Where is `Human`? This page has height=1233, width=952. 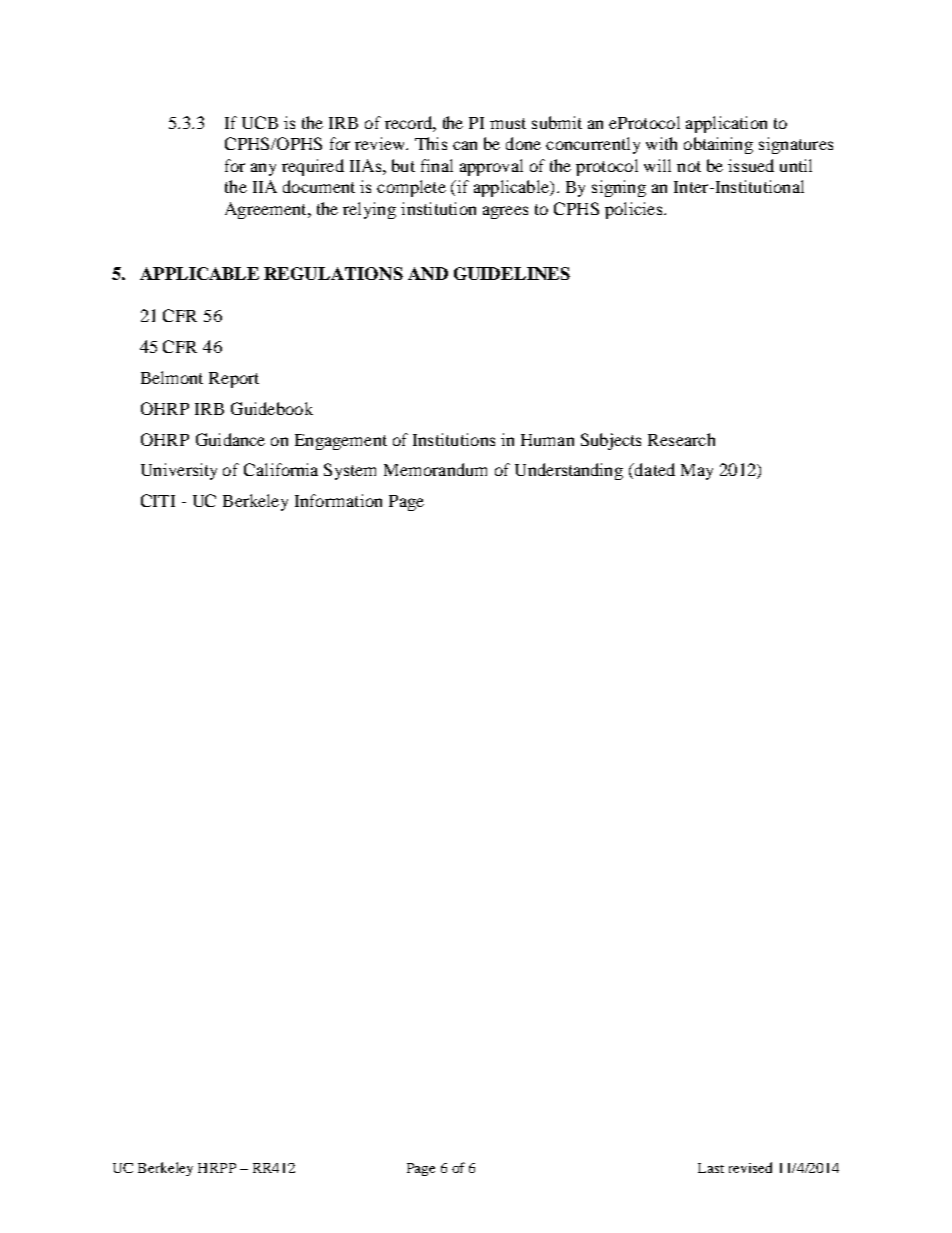
Human is located at coordinates (547, 440).
